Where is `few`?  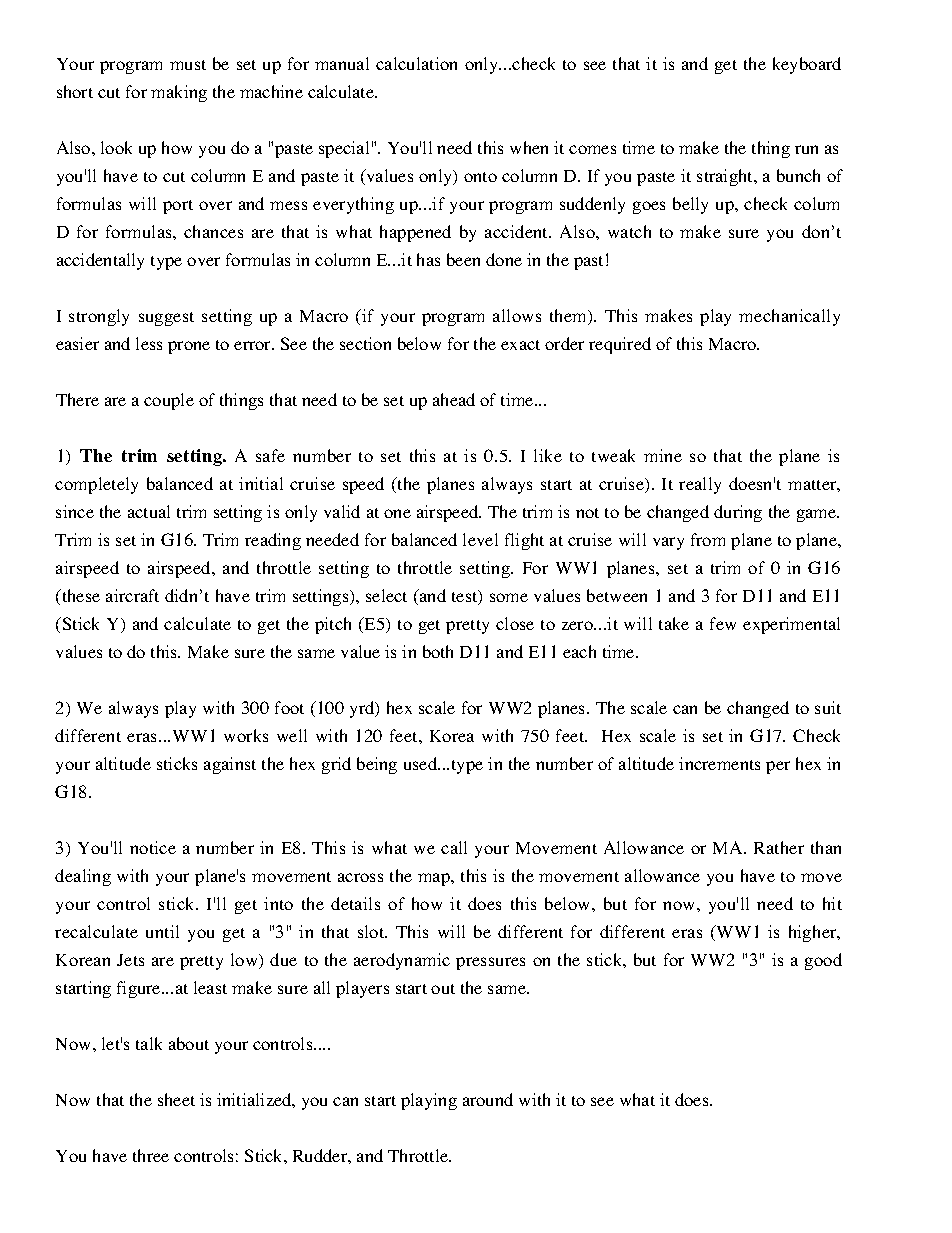
few is located at coordinates (723, 623).
